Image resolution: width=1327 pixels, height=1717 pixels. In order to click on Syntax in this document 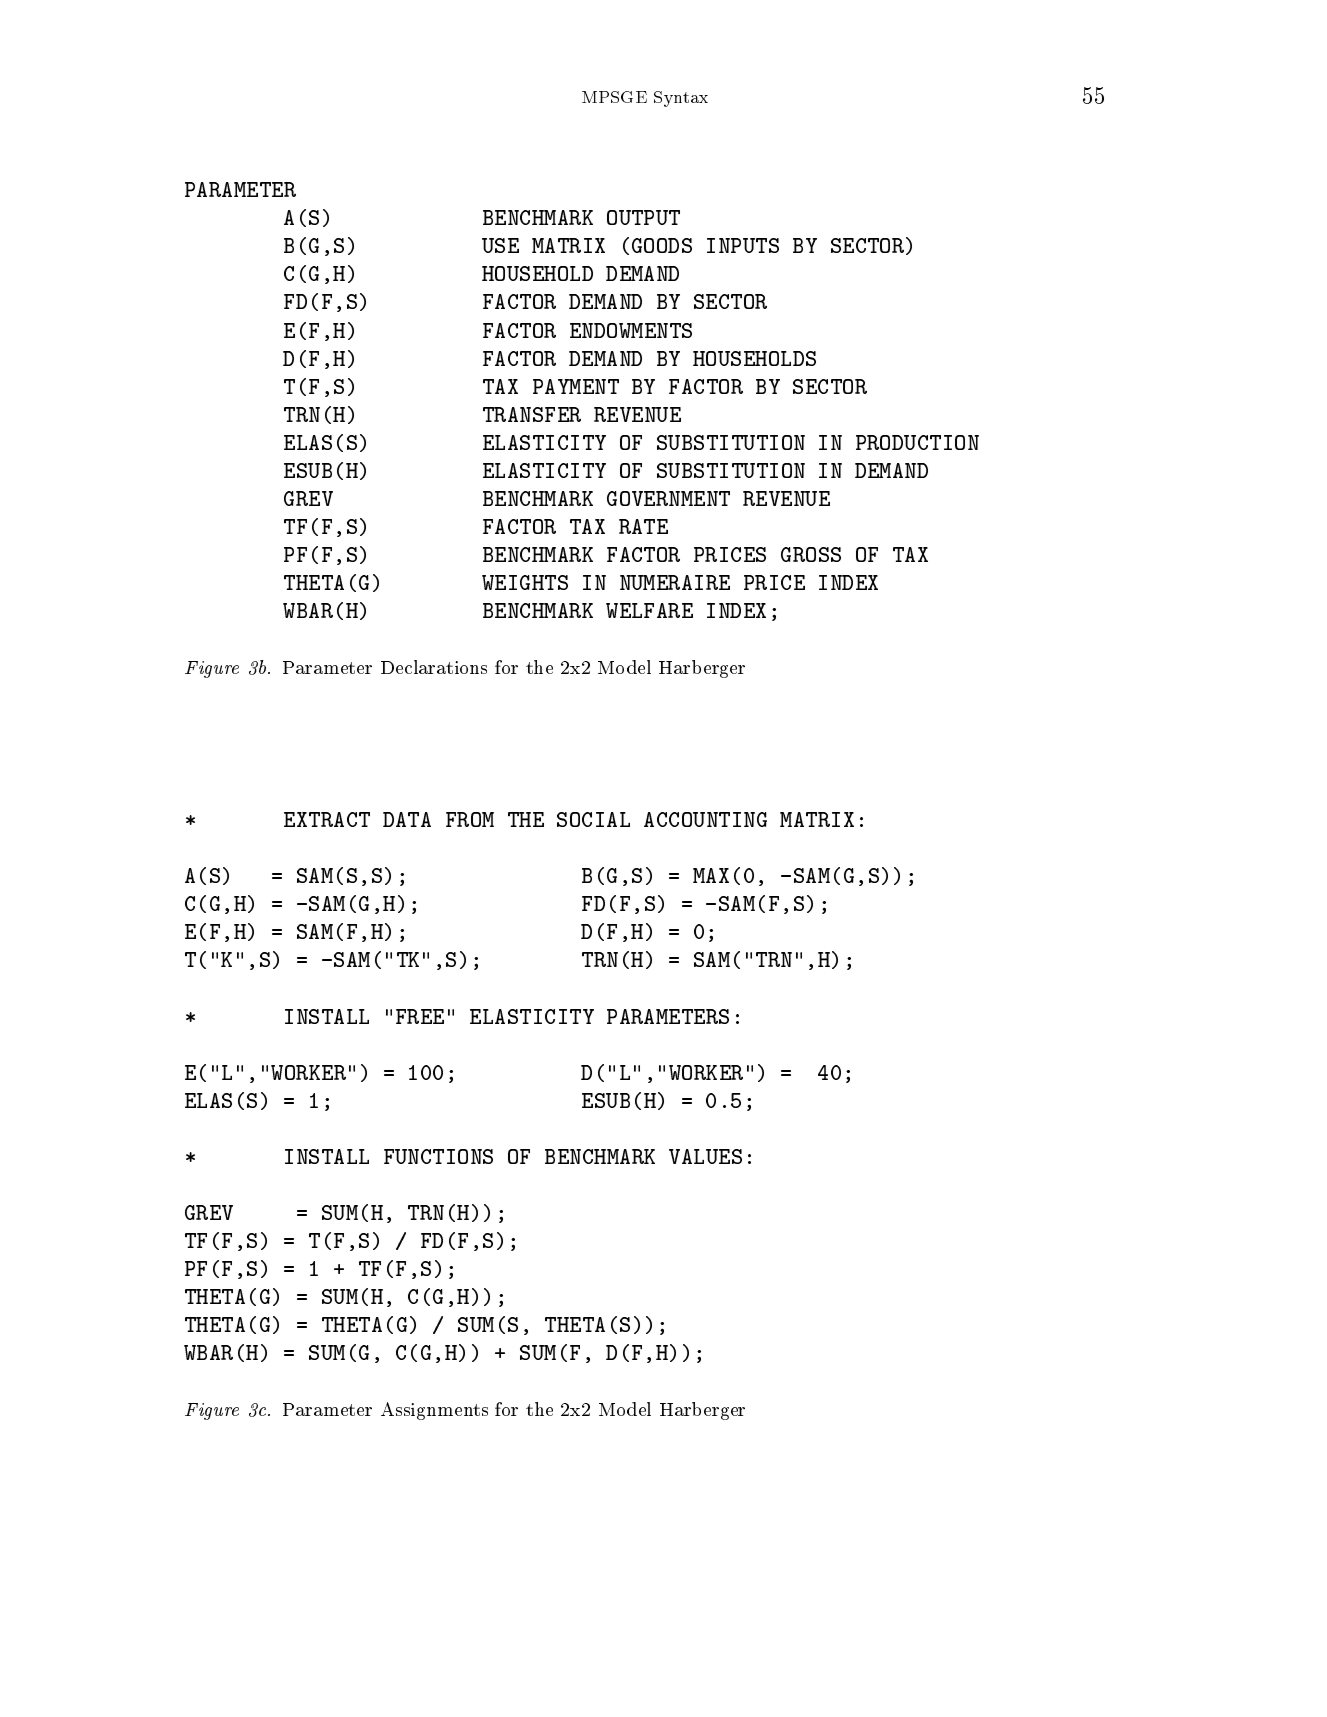, I will do `click(681, 99)`.
